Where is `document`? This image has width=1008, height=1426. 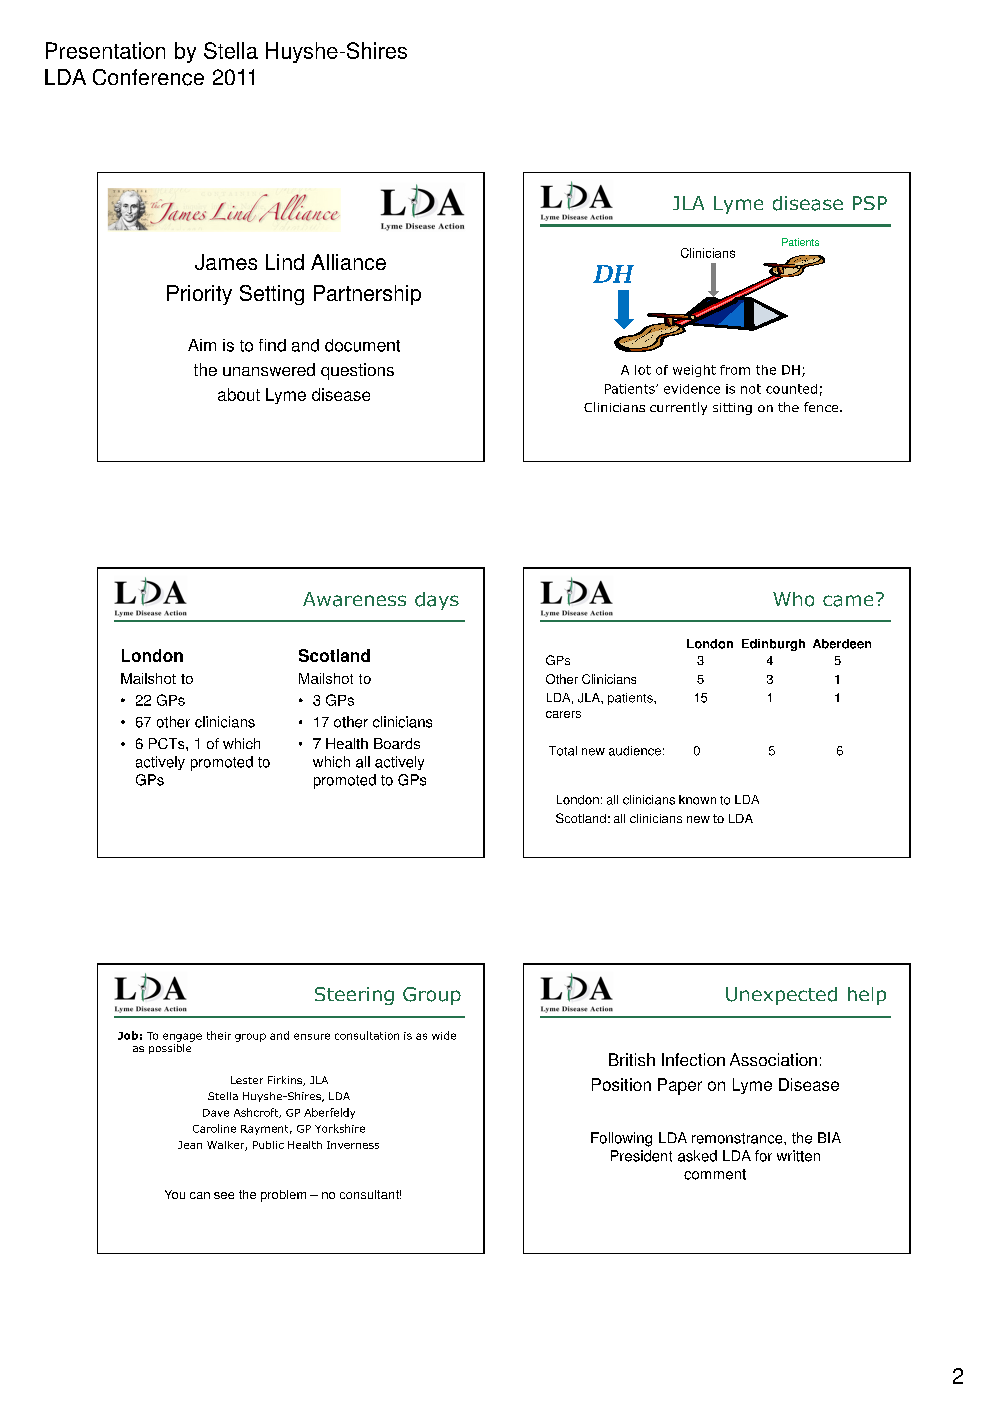 document is located at coordinates (362, 345).
